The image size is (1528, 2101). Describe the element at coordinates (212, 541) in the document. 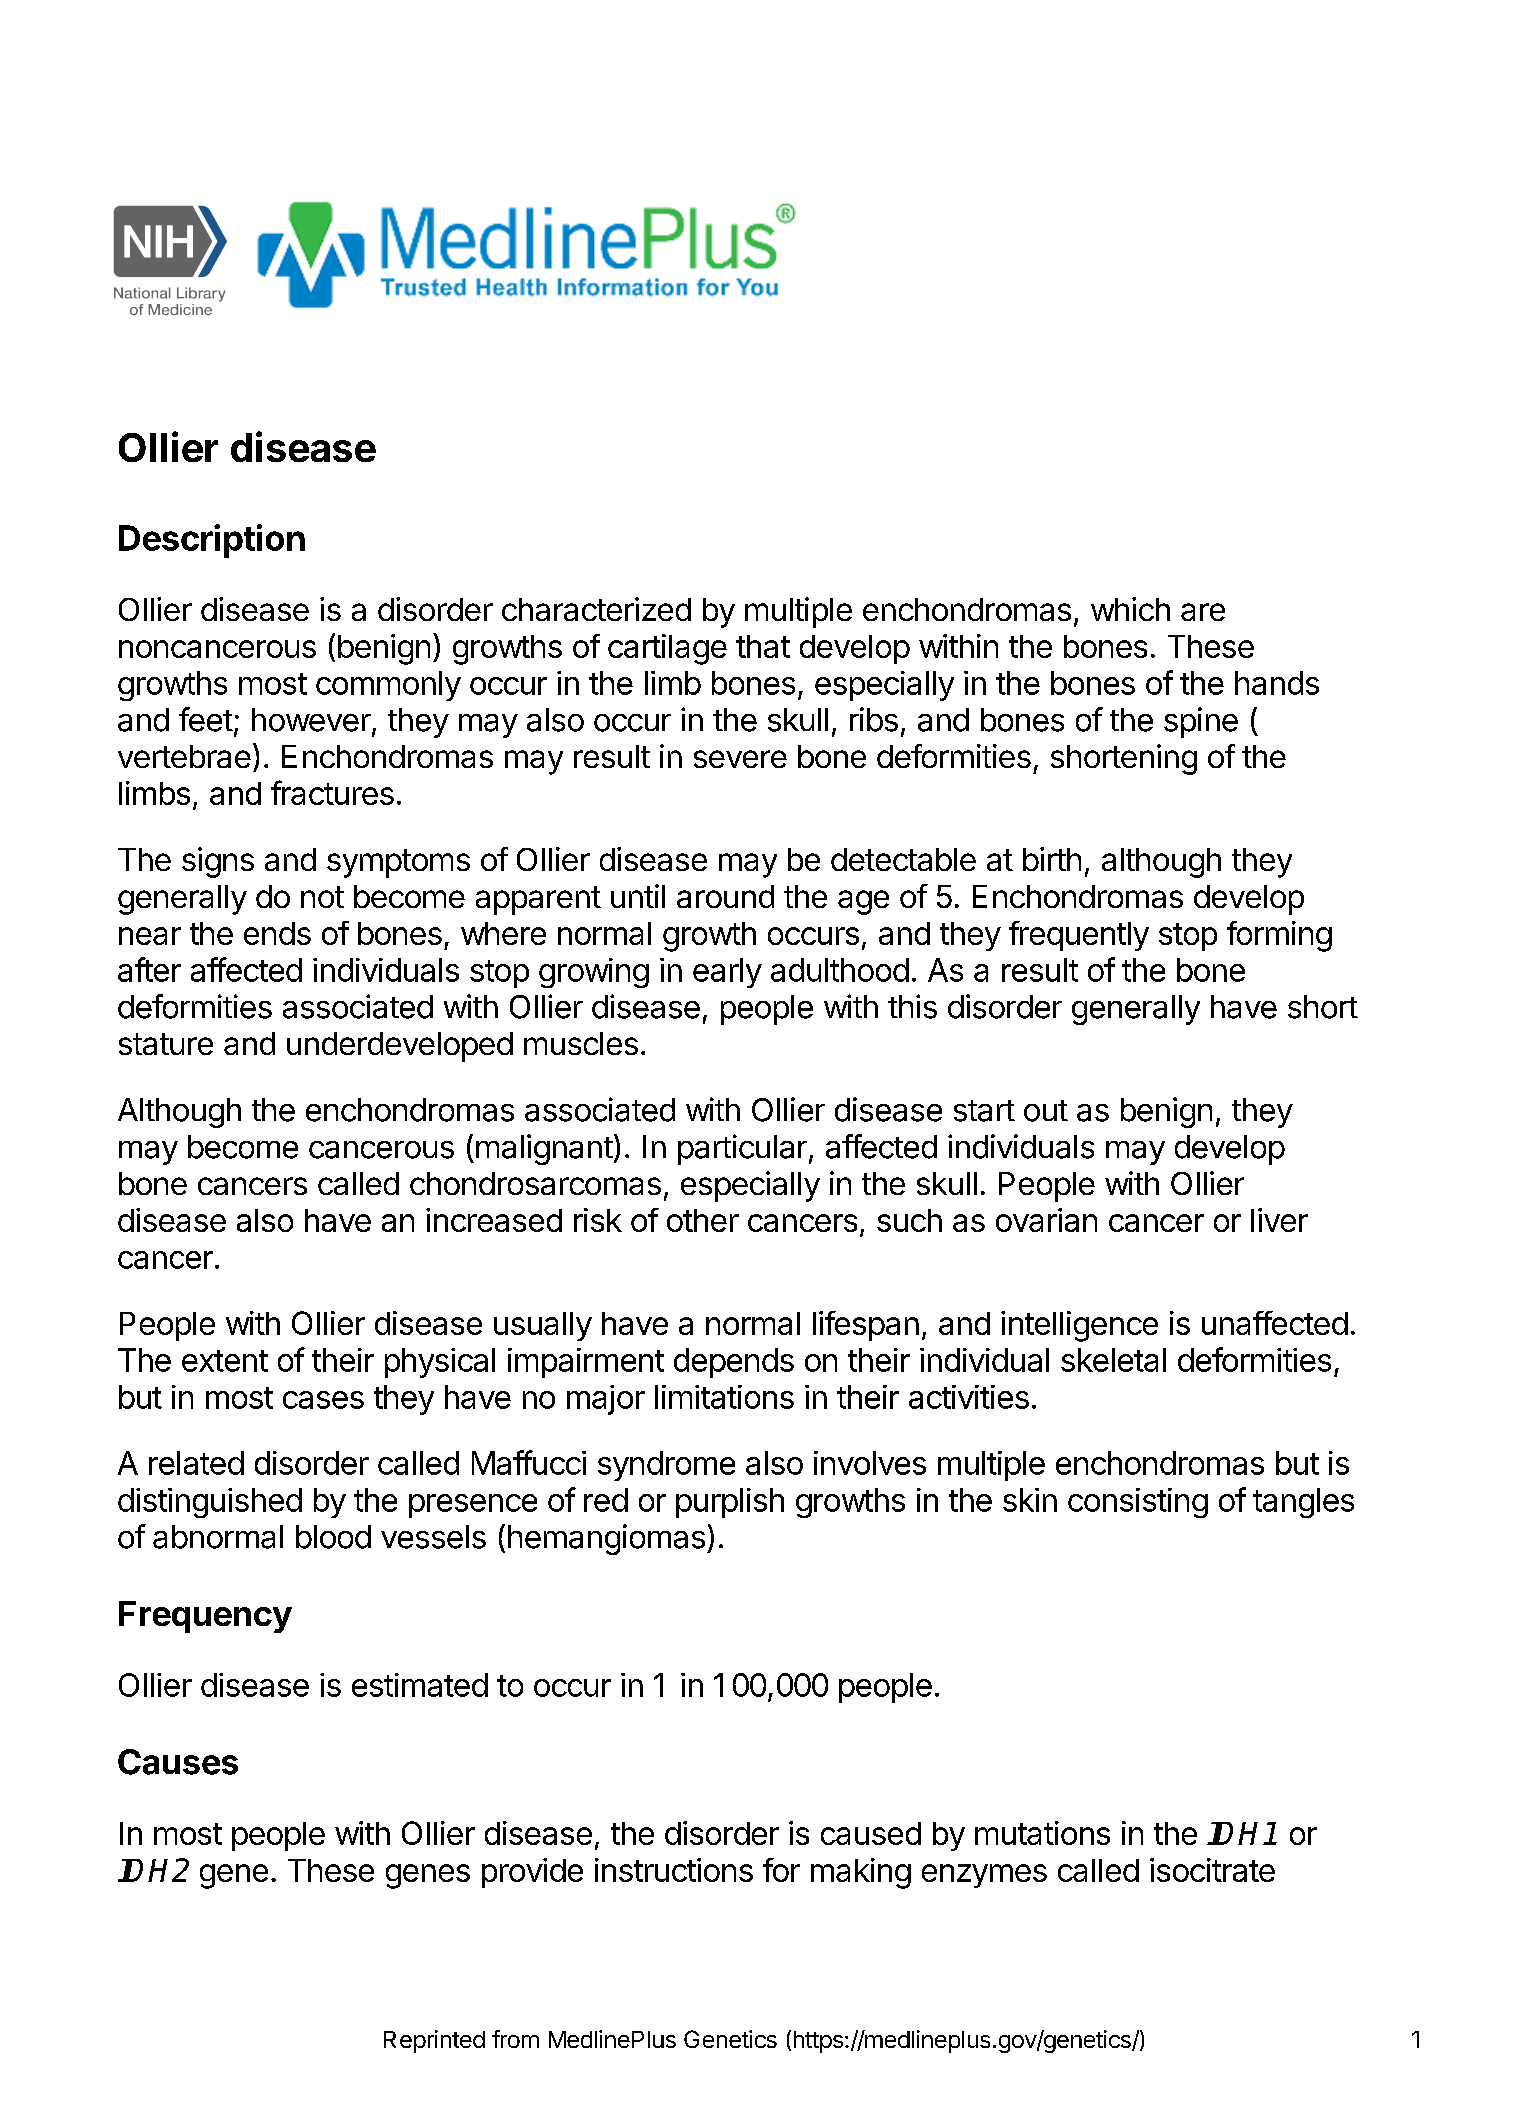

I see `Description` at that location.
